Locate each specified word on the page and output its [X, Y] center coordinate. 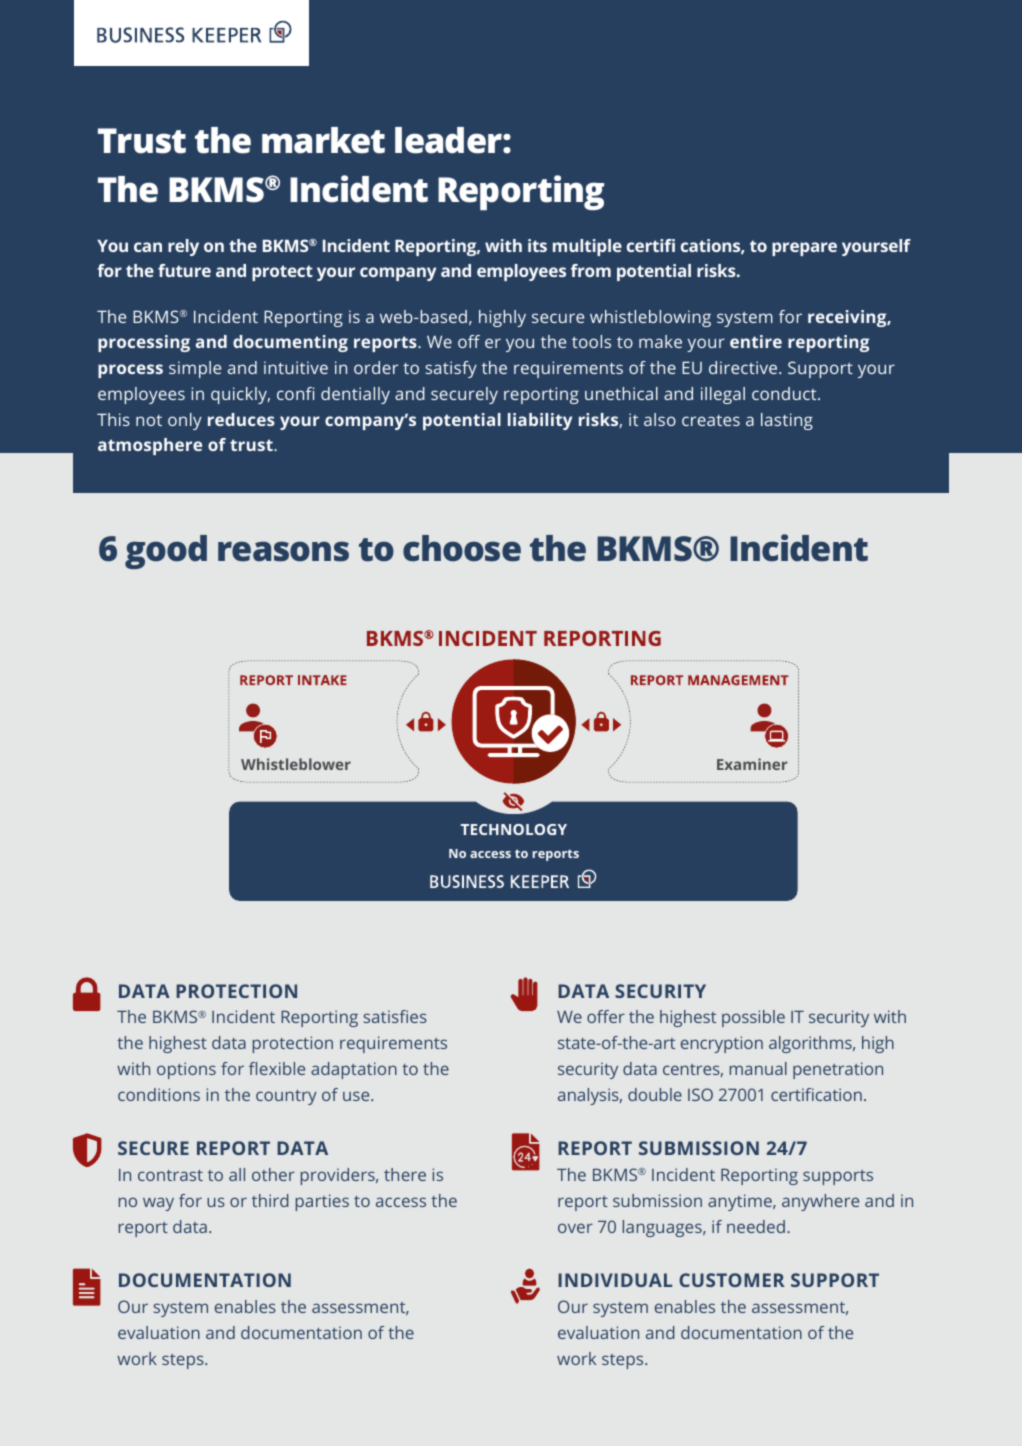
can [148, 247]
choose [462, 548]
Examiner [752, 764]
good [166, 552]
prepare [804, 249]
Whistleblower [296, 764]
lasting [787, 421]
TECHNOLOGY [514, 829]
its [537, 245]
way [158, 1204]
